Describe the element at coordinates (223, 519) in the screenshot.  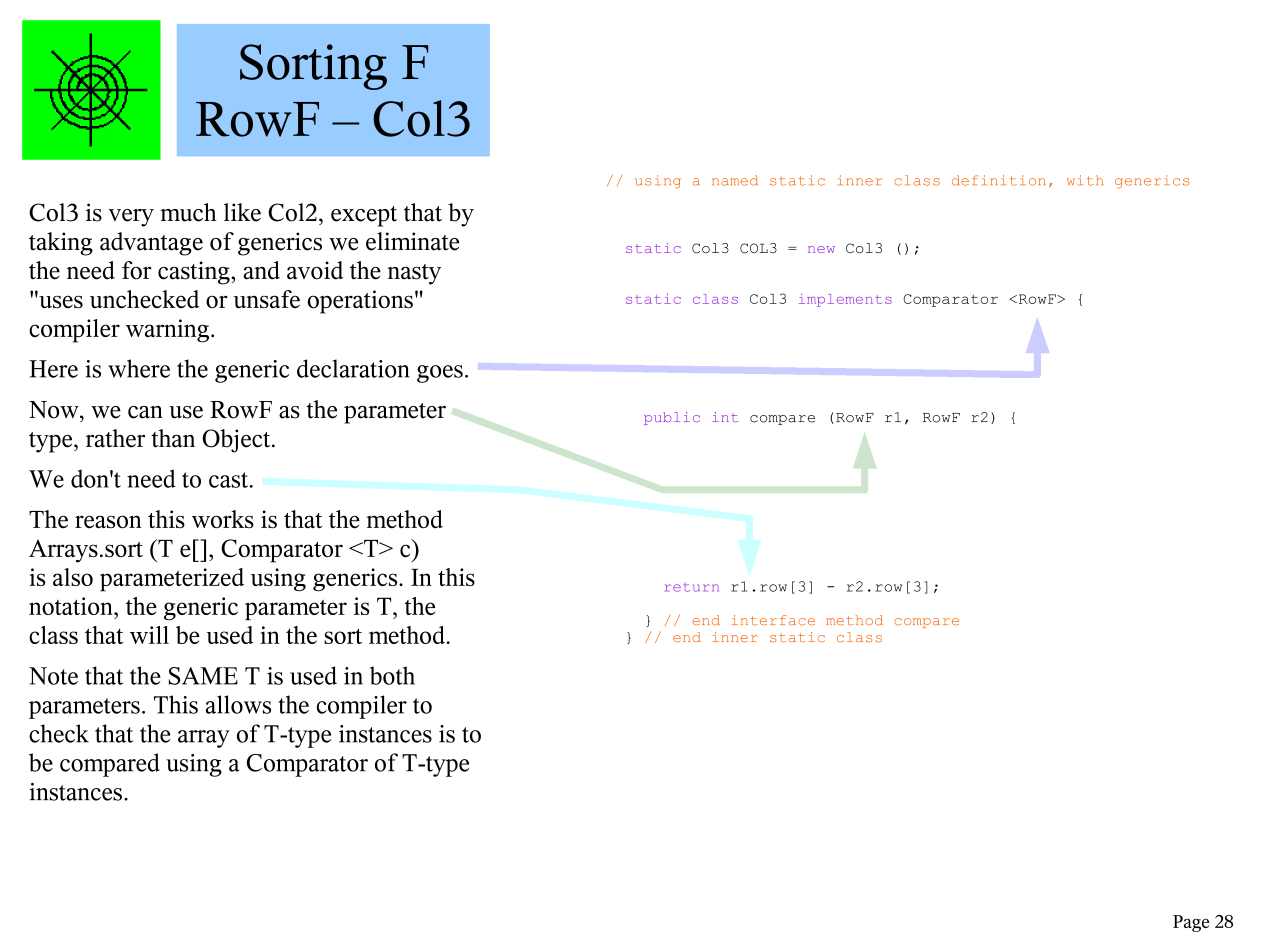
I see `works` at that location.
